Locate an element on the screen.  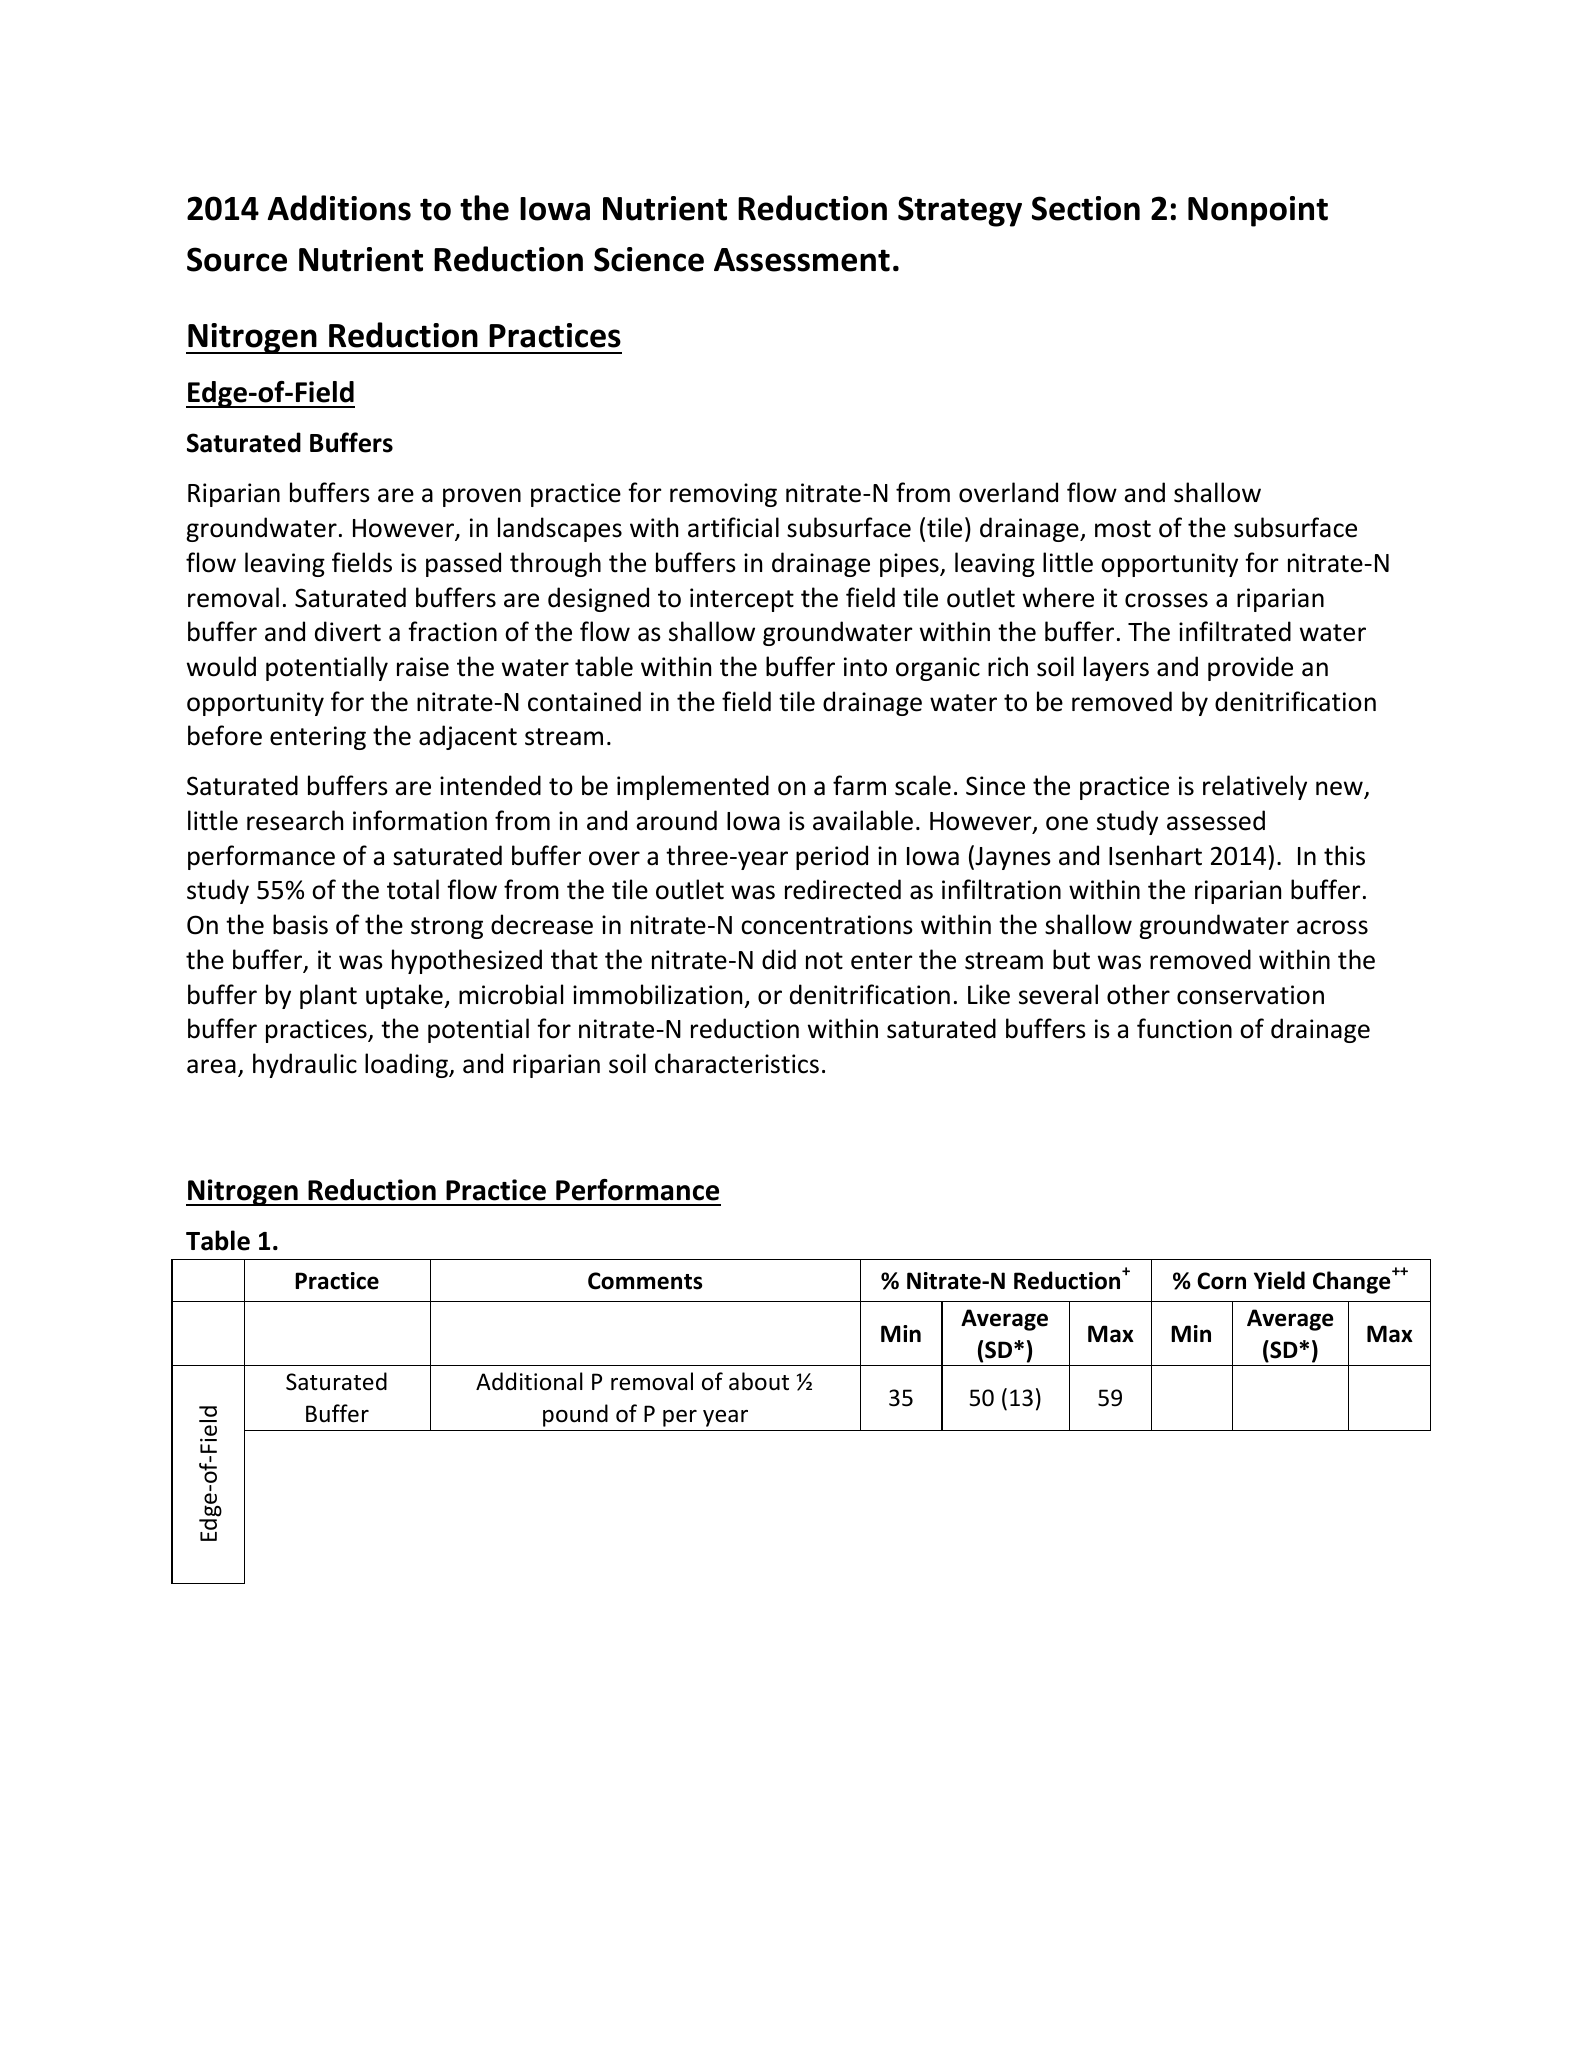
Additional is located at coordinates (529, 1381).
